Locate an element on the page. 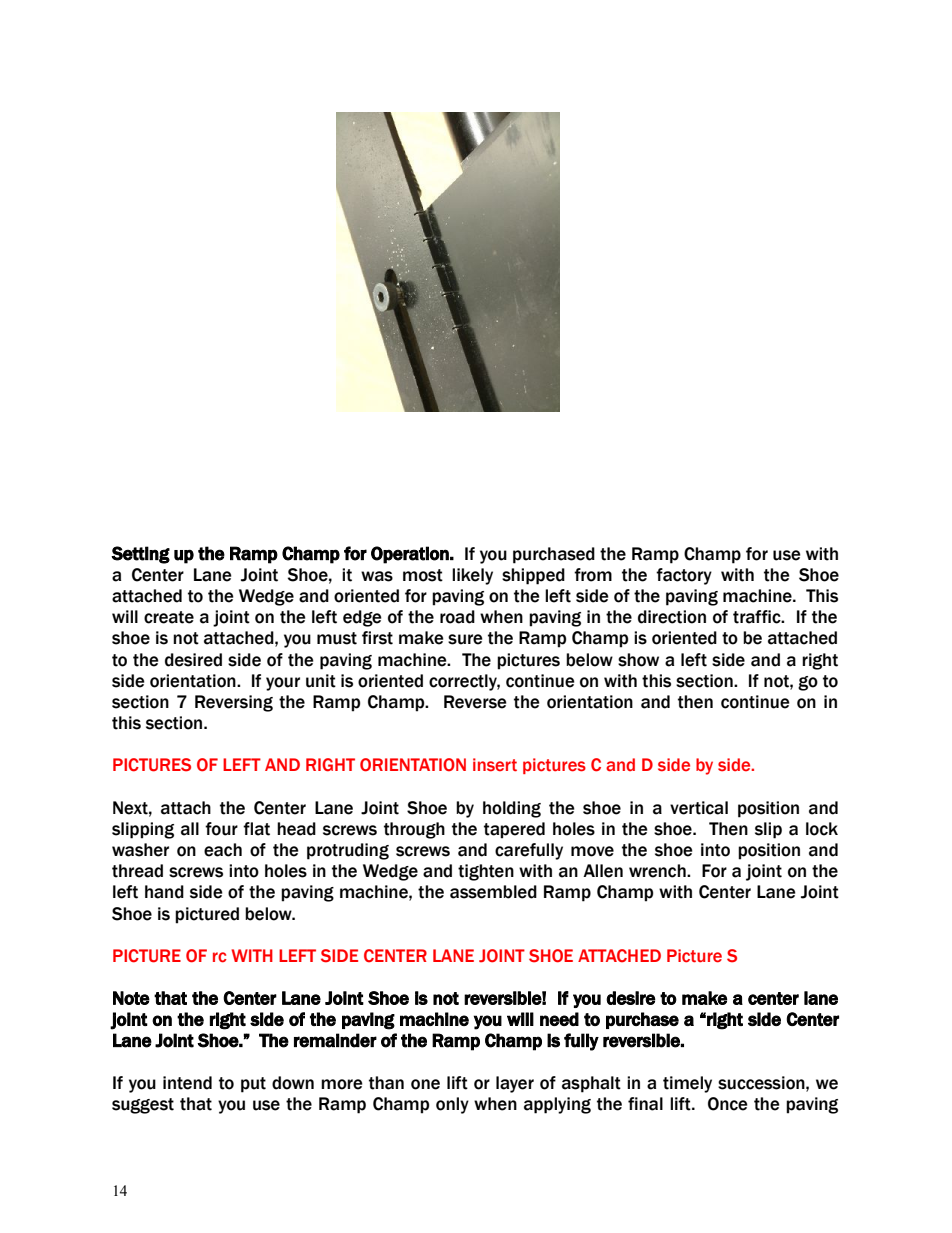 The height and width of the image is (1233, 952). factory is located at coordinates (684, 576).
